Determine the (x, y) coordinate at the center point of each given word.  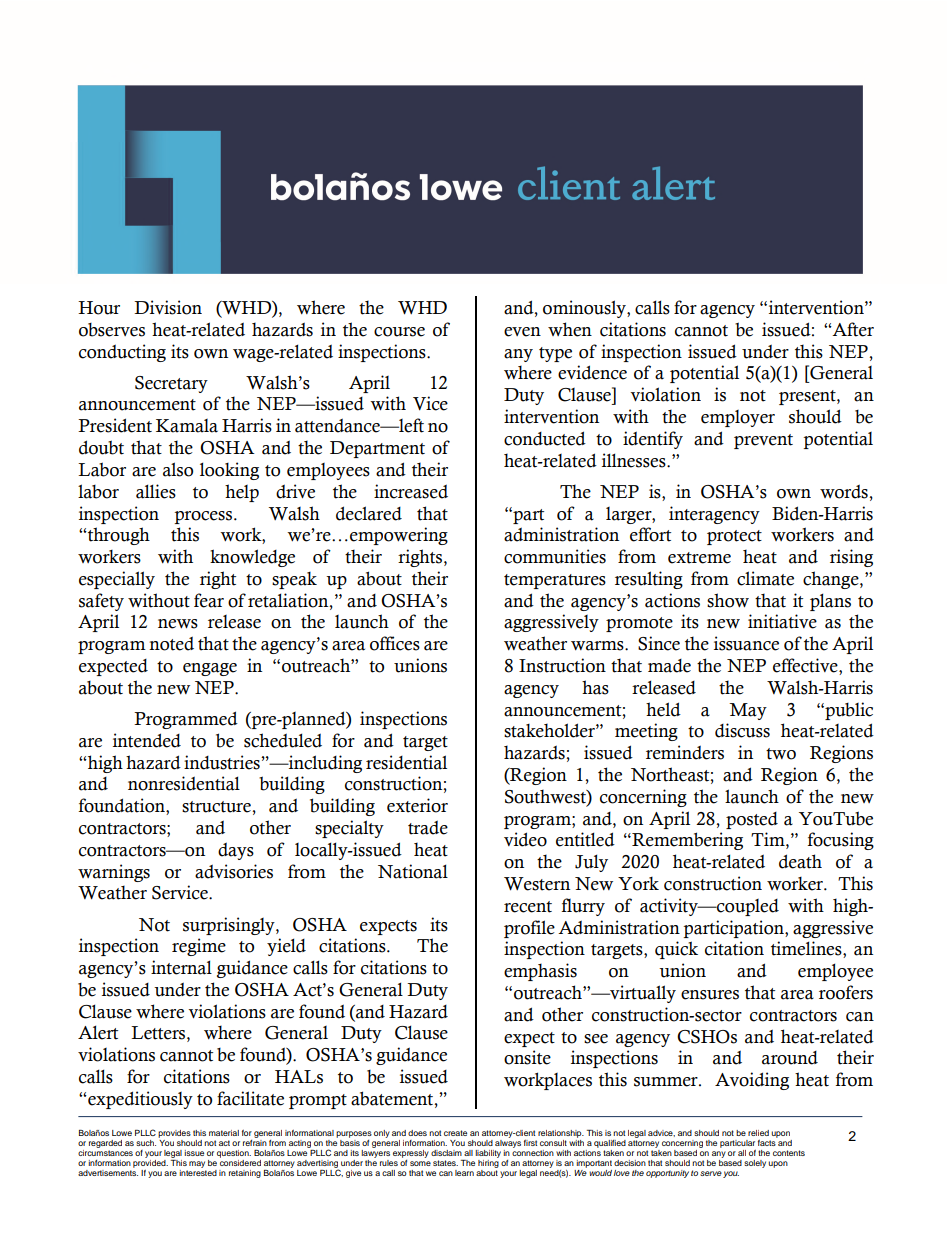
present (808, 397)
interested (198, 1171)
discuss (742, 730)
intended (147, 740)
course (399, 332)
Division (168, 307)
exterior (417, 805)
